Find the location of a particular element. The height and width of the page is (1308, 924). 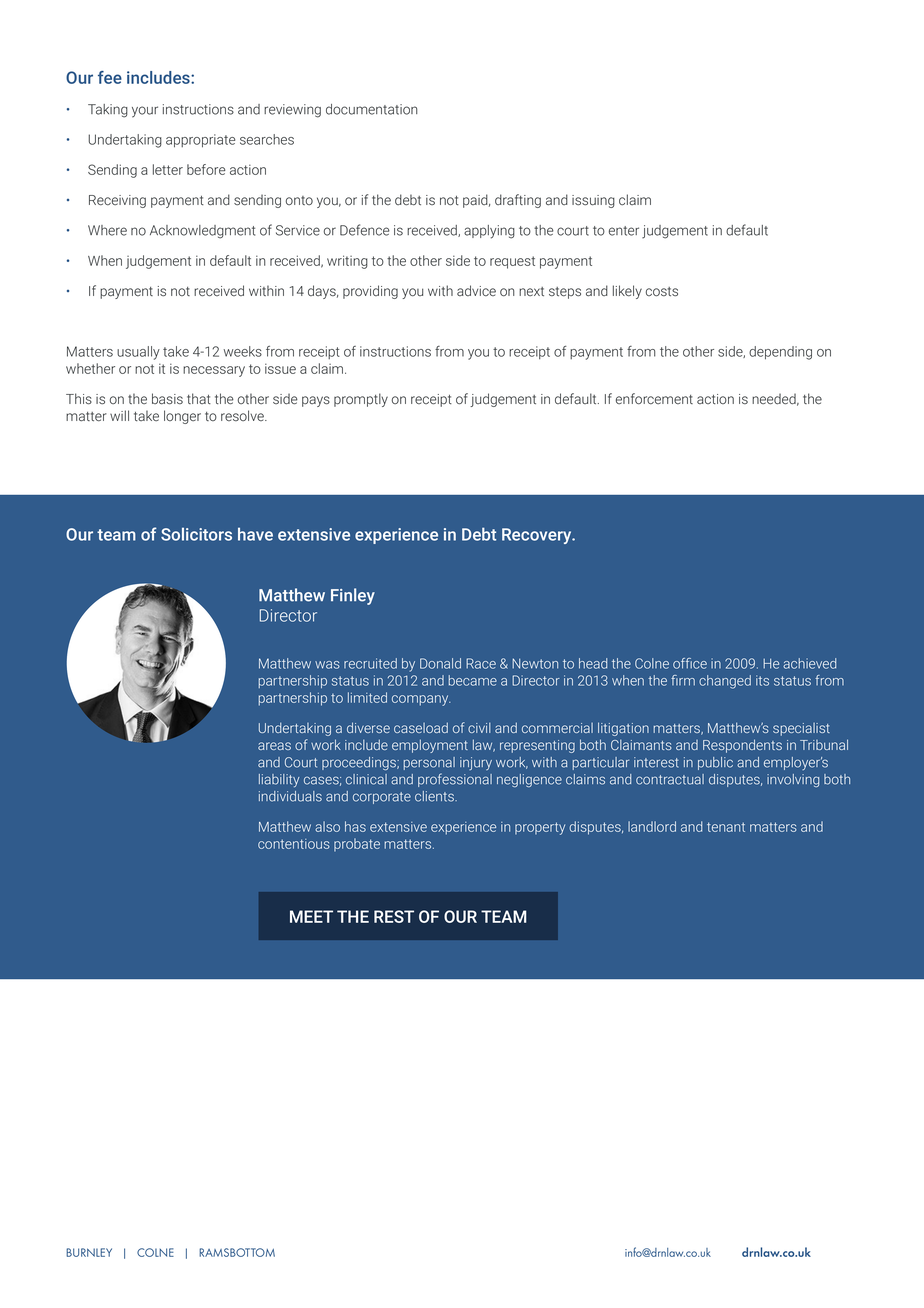

documentation is located at coordinates (372, 109).
